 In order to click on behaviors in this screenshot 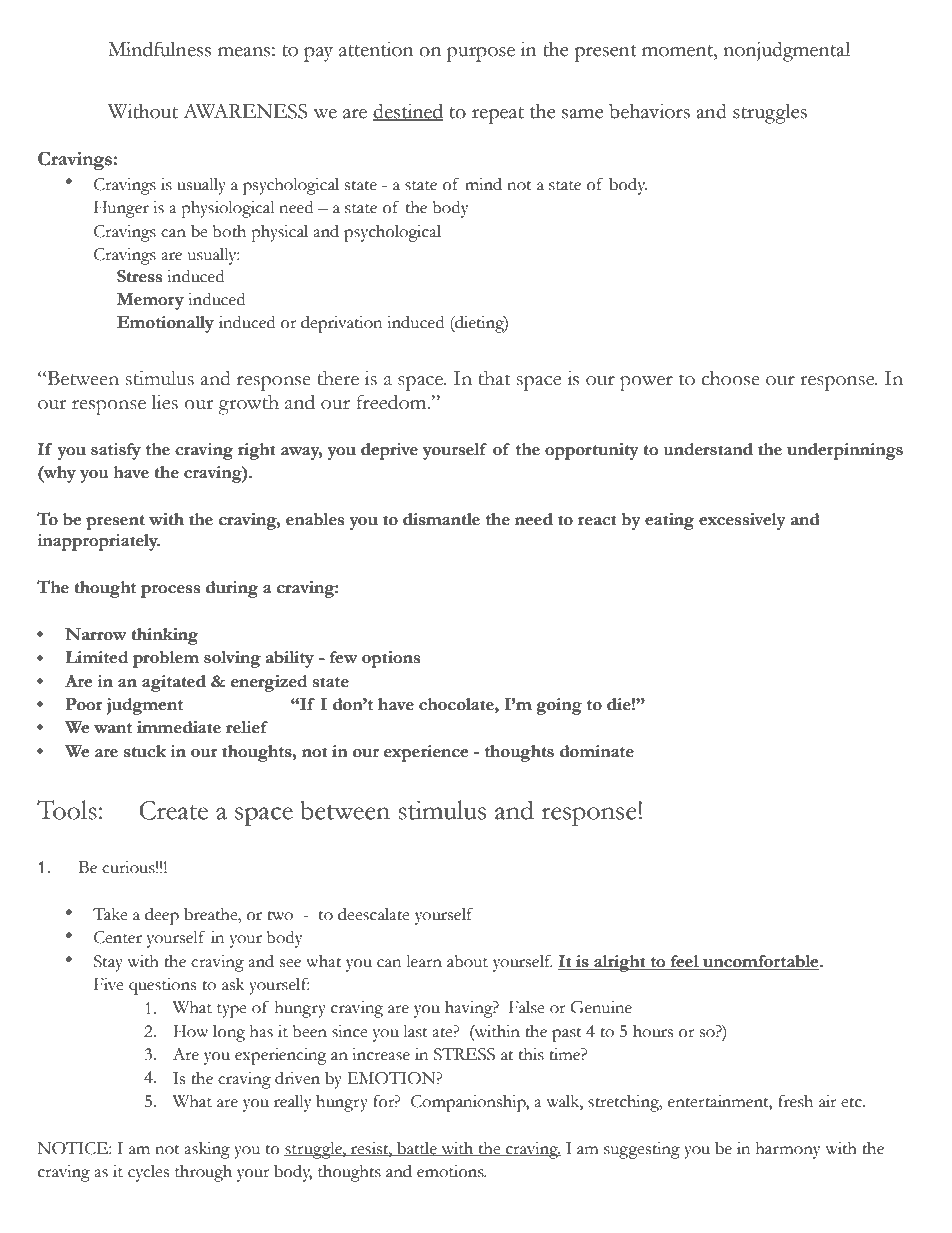, I will do `click(649, 111)`.
